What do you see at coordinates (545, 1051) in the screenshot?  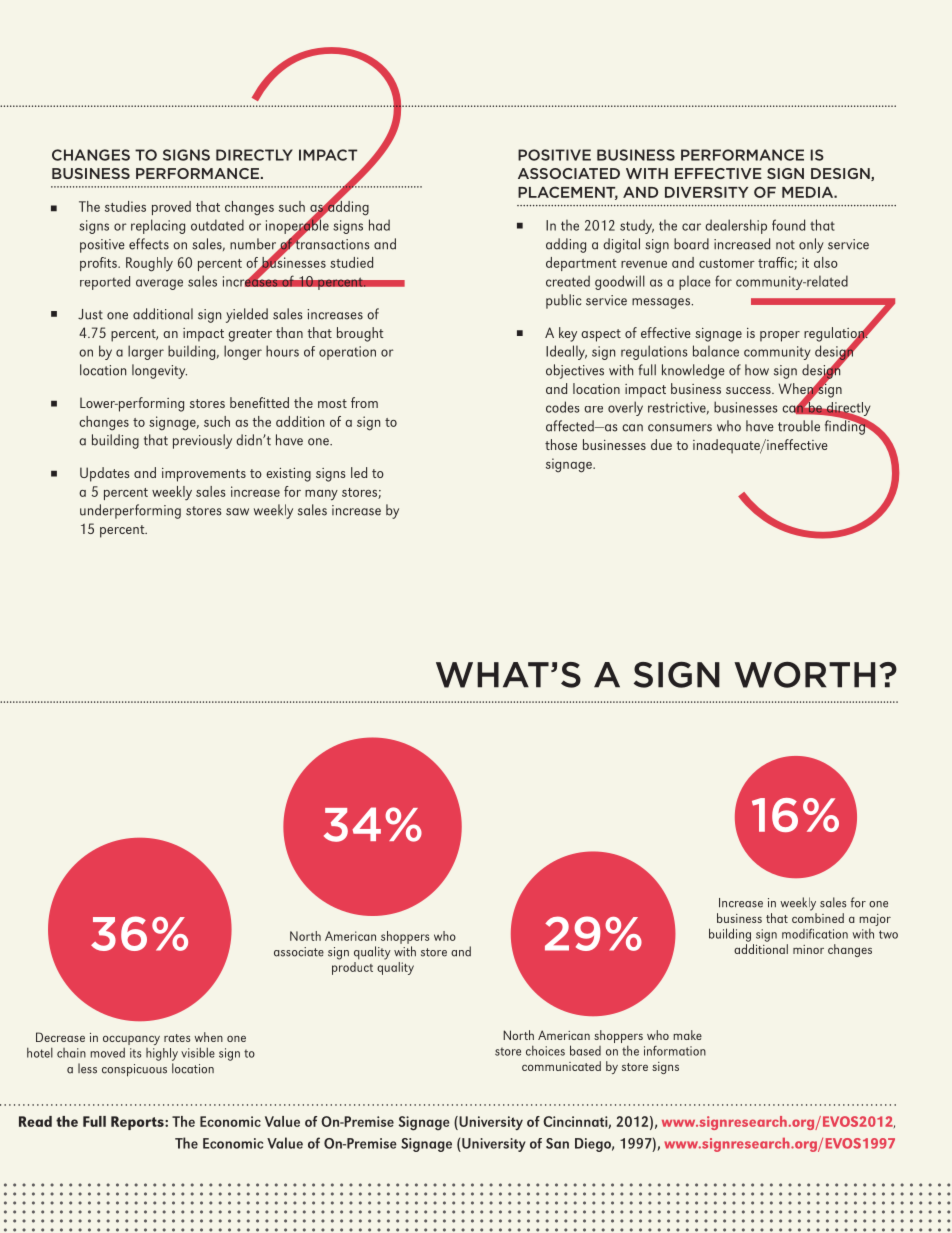 I see `choices` at bounding box center [545, 1051].
